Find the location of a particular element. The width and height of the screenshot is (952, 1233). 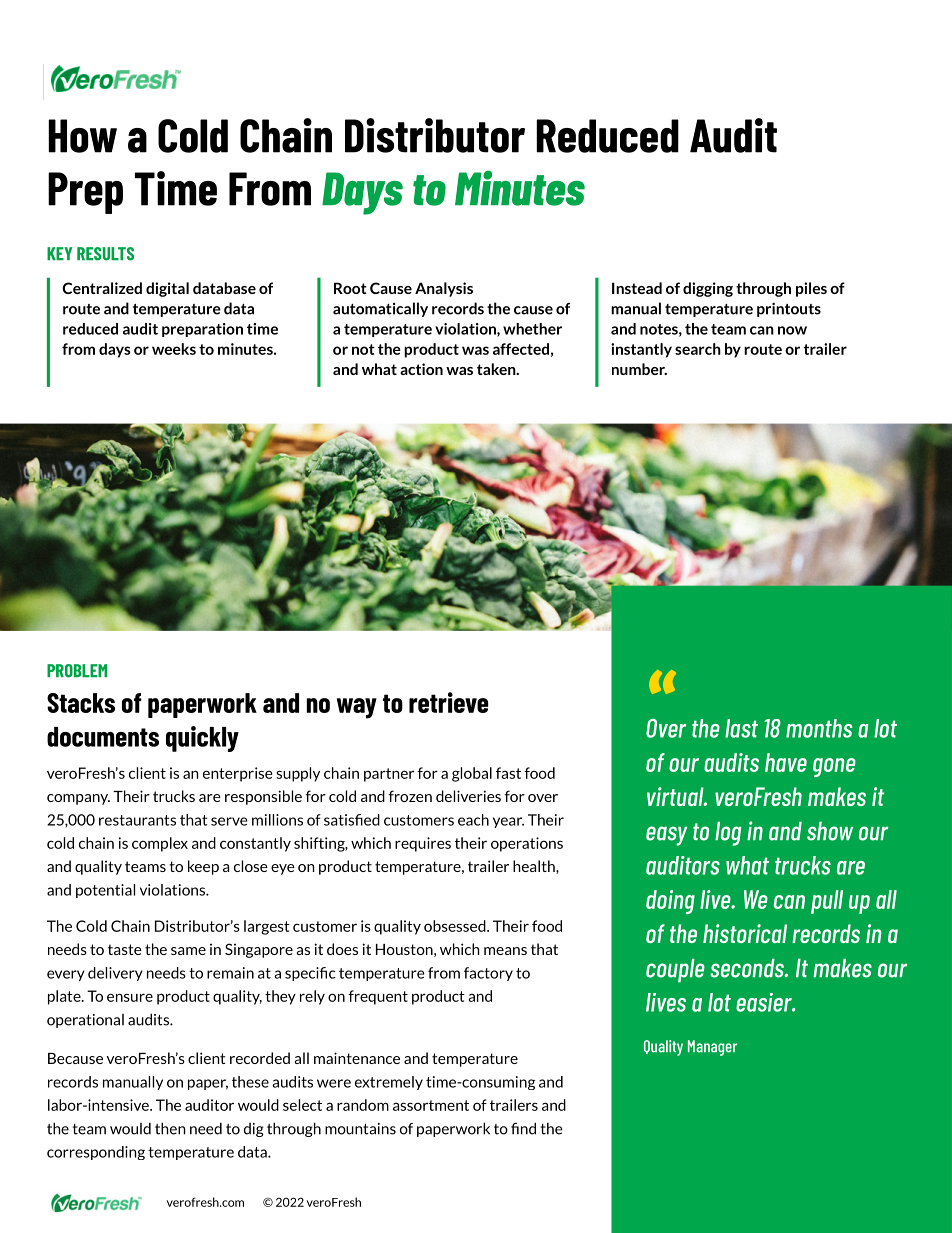

then is located at coordinates (170, 1128).
